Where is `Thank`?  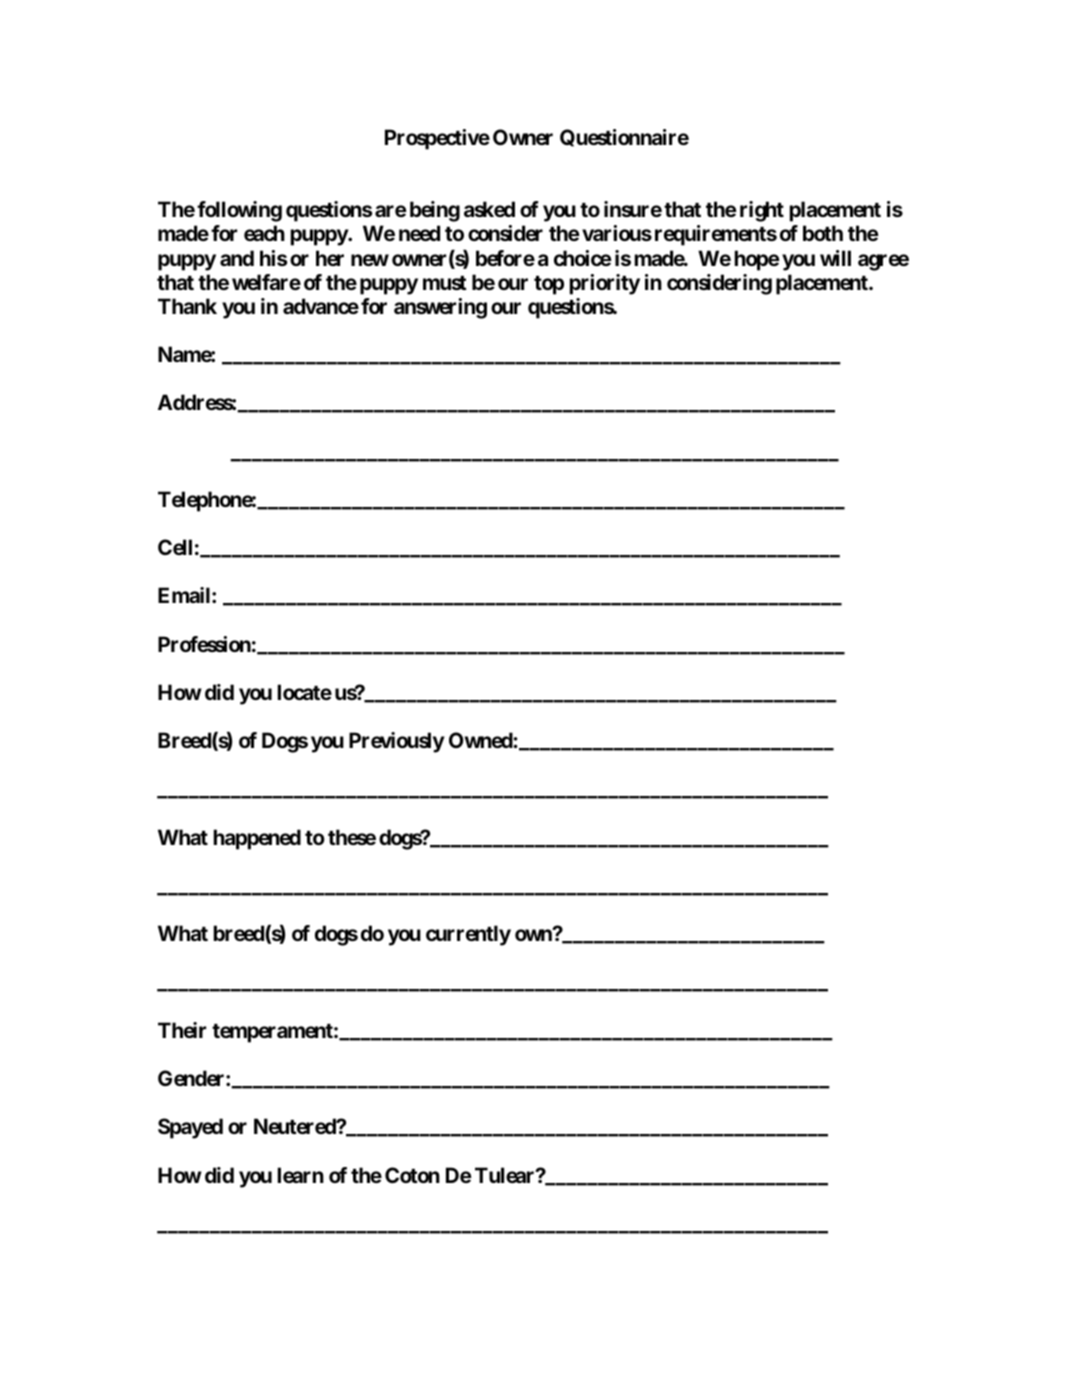
Thank is located at coordinates (187, 306).
